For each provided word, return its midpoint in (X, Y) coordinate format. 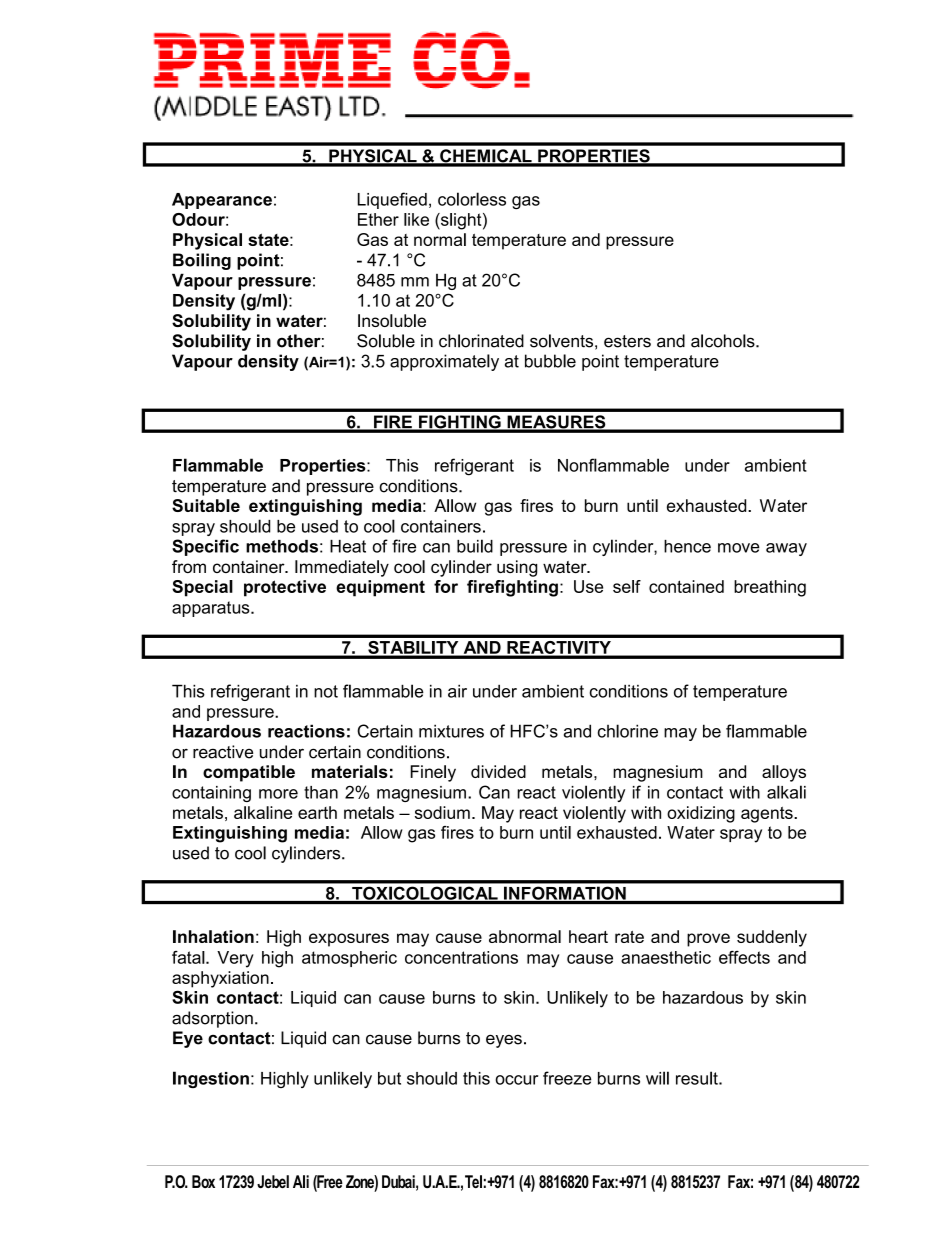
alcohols (724, 341)
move (739, 548)
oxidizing (701, 814)
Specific (205, 547)
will (657, 1078)
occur (516, 1080)
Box (203, 1181)
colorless (472, 199)
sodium (442, 812)
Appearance (222, 201)
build (475, 546)
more (278, 794)
